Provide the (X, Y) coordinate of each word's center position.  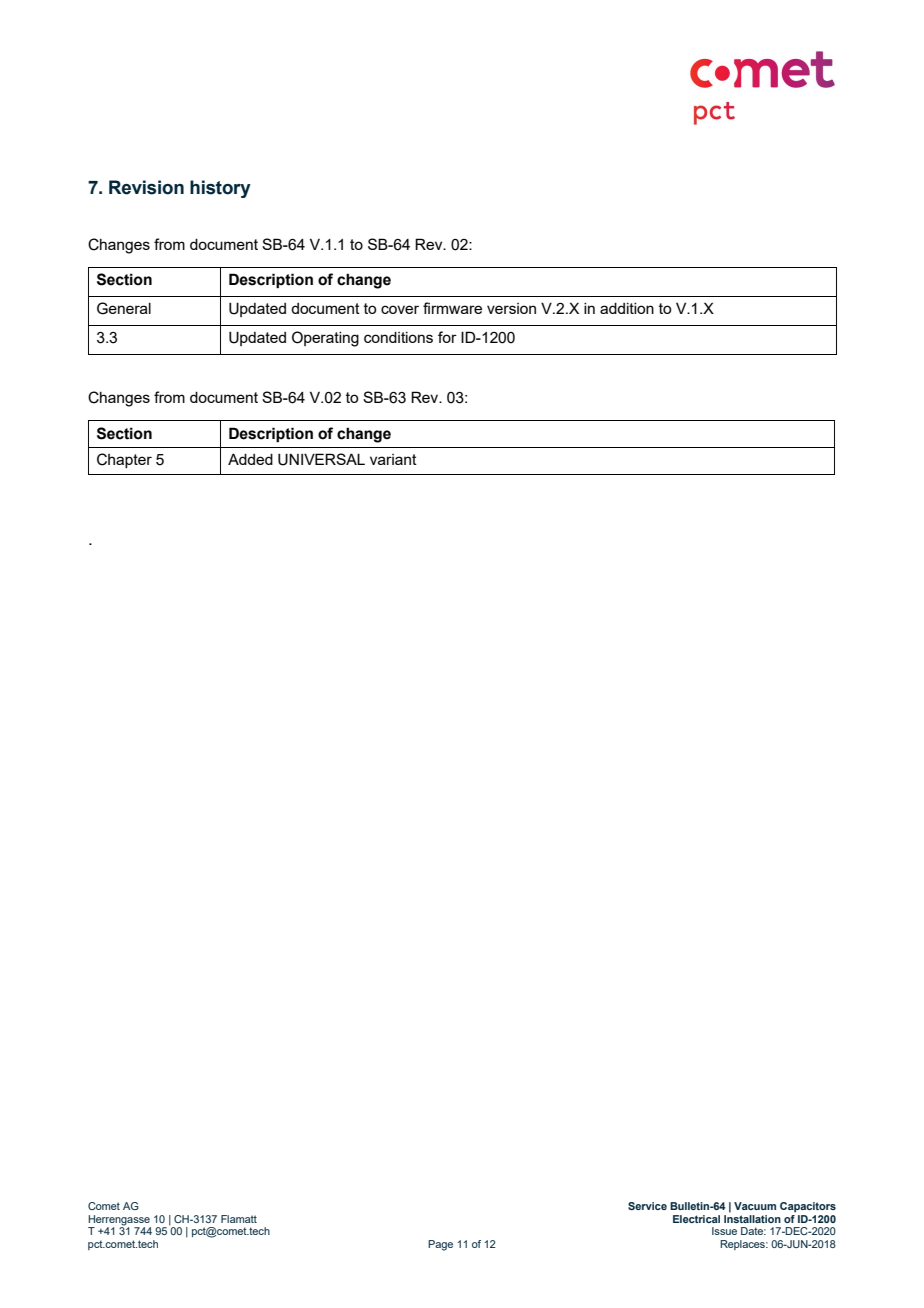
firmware (452, 308)
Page (440, 1245)
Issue (724, 1231)
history (220, 189)
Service (647, 1206)
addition (627, 308)
